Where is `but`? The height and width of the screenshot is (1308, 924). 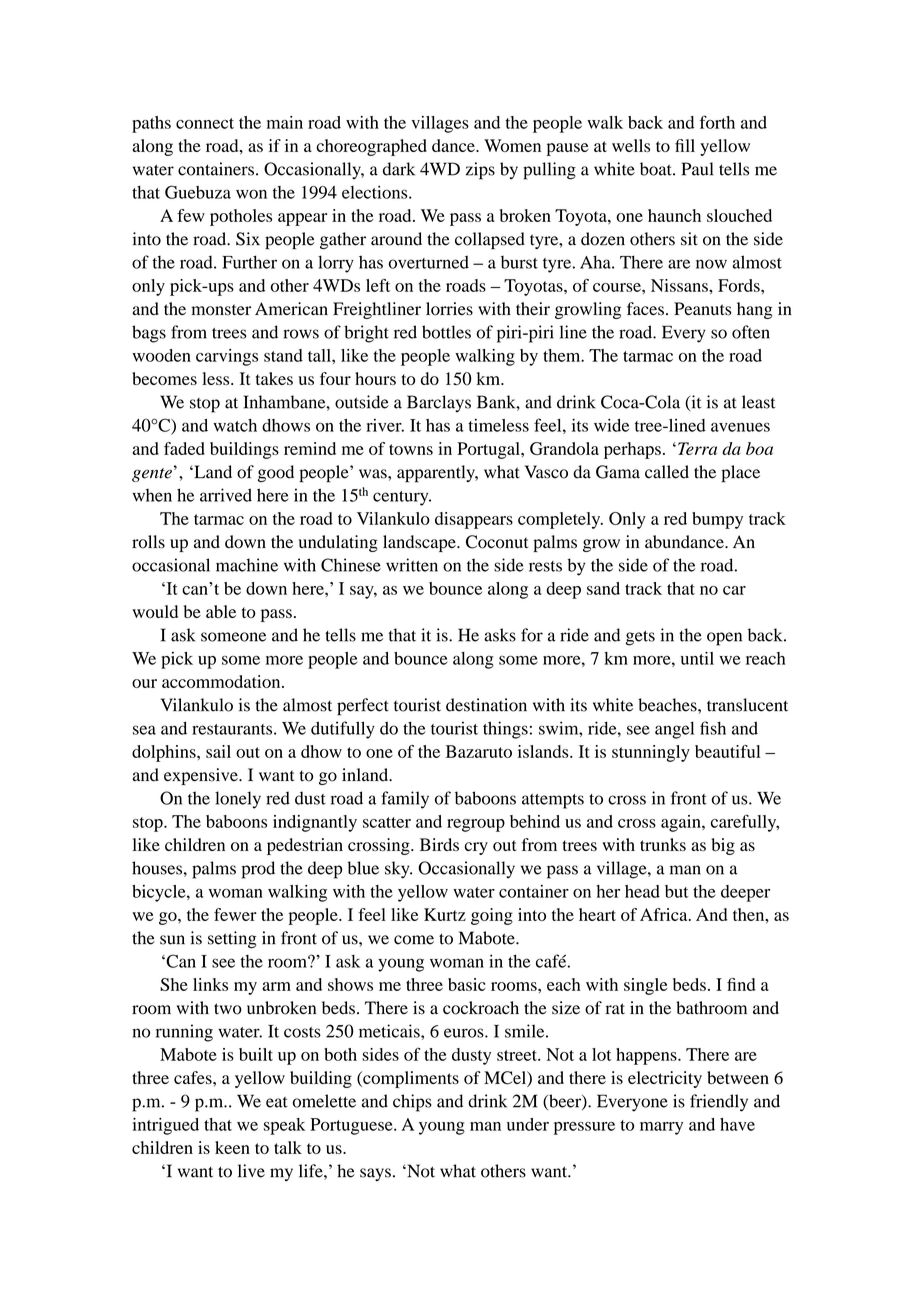
but is located at coordinates (677, 891).
